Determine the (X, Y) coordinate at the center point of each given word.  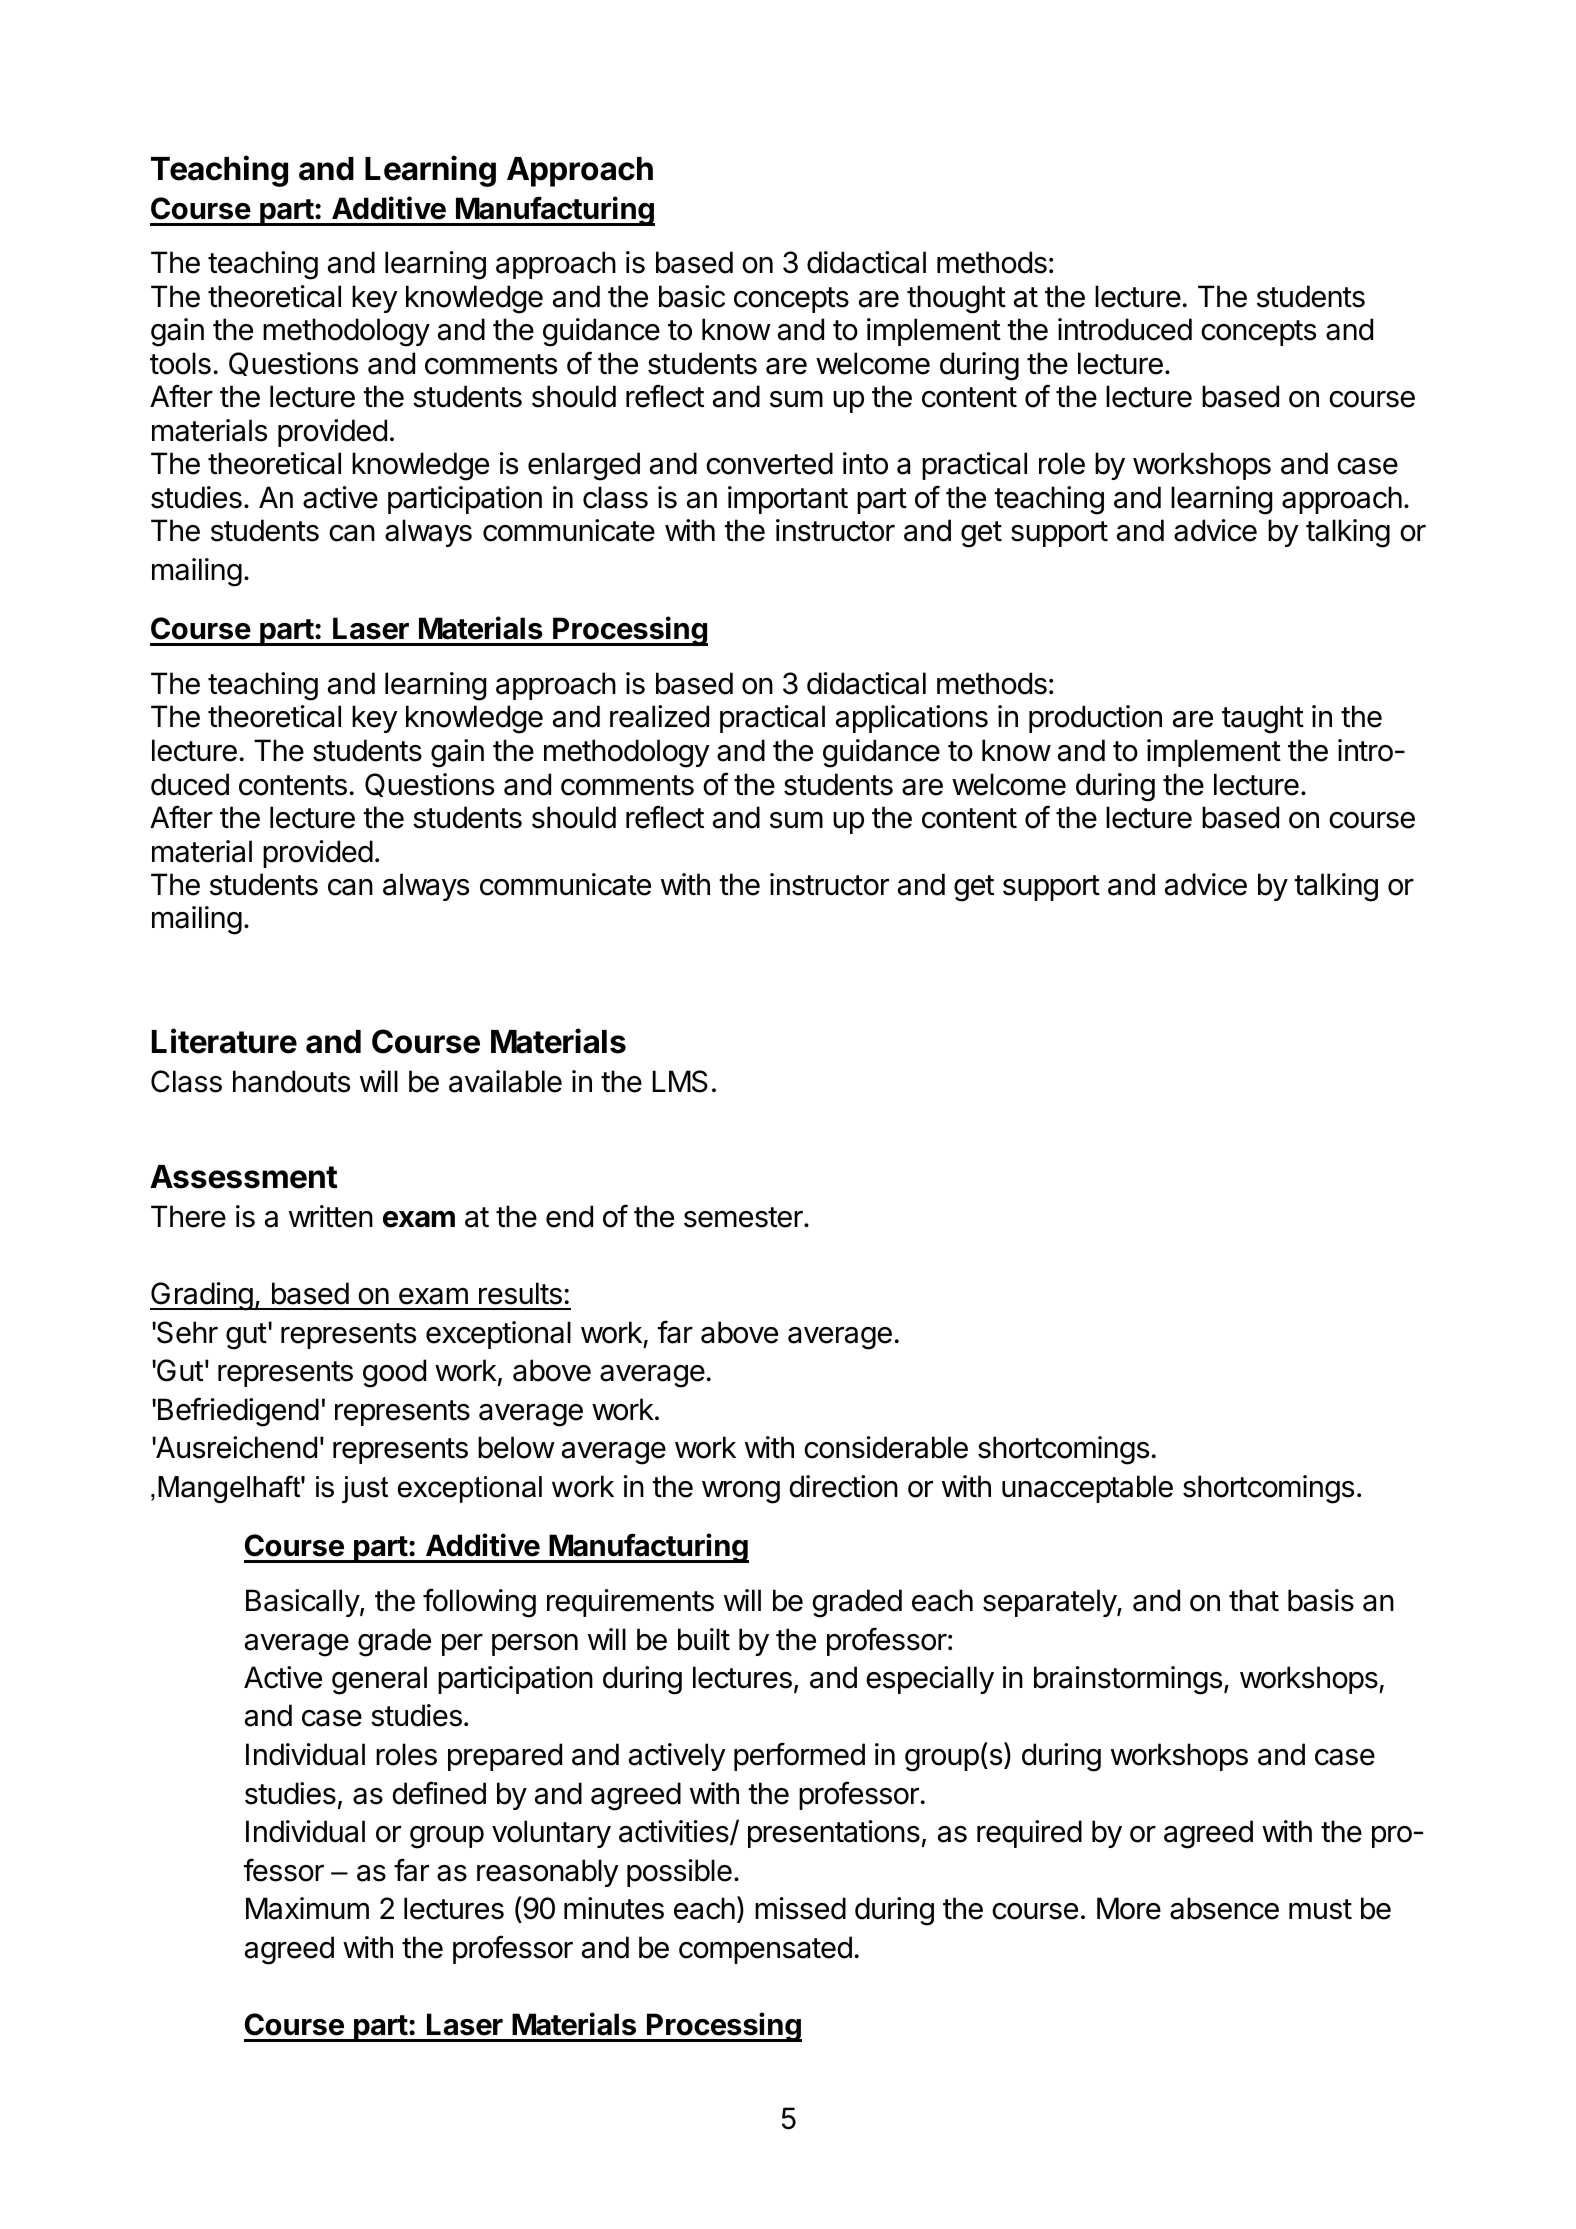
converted (769, 463)
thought (956, 299)
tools (180, 363)
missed (800, 1908)
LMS (680, 1081)
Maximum (307, 1908)
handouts (291, 1081)
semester (744, 1217)
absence (1224, 1908)
